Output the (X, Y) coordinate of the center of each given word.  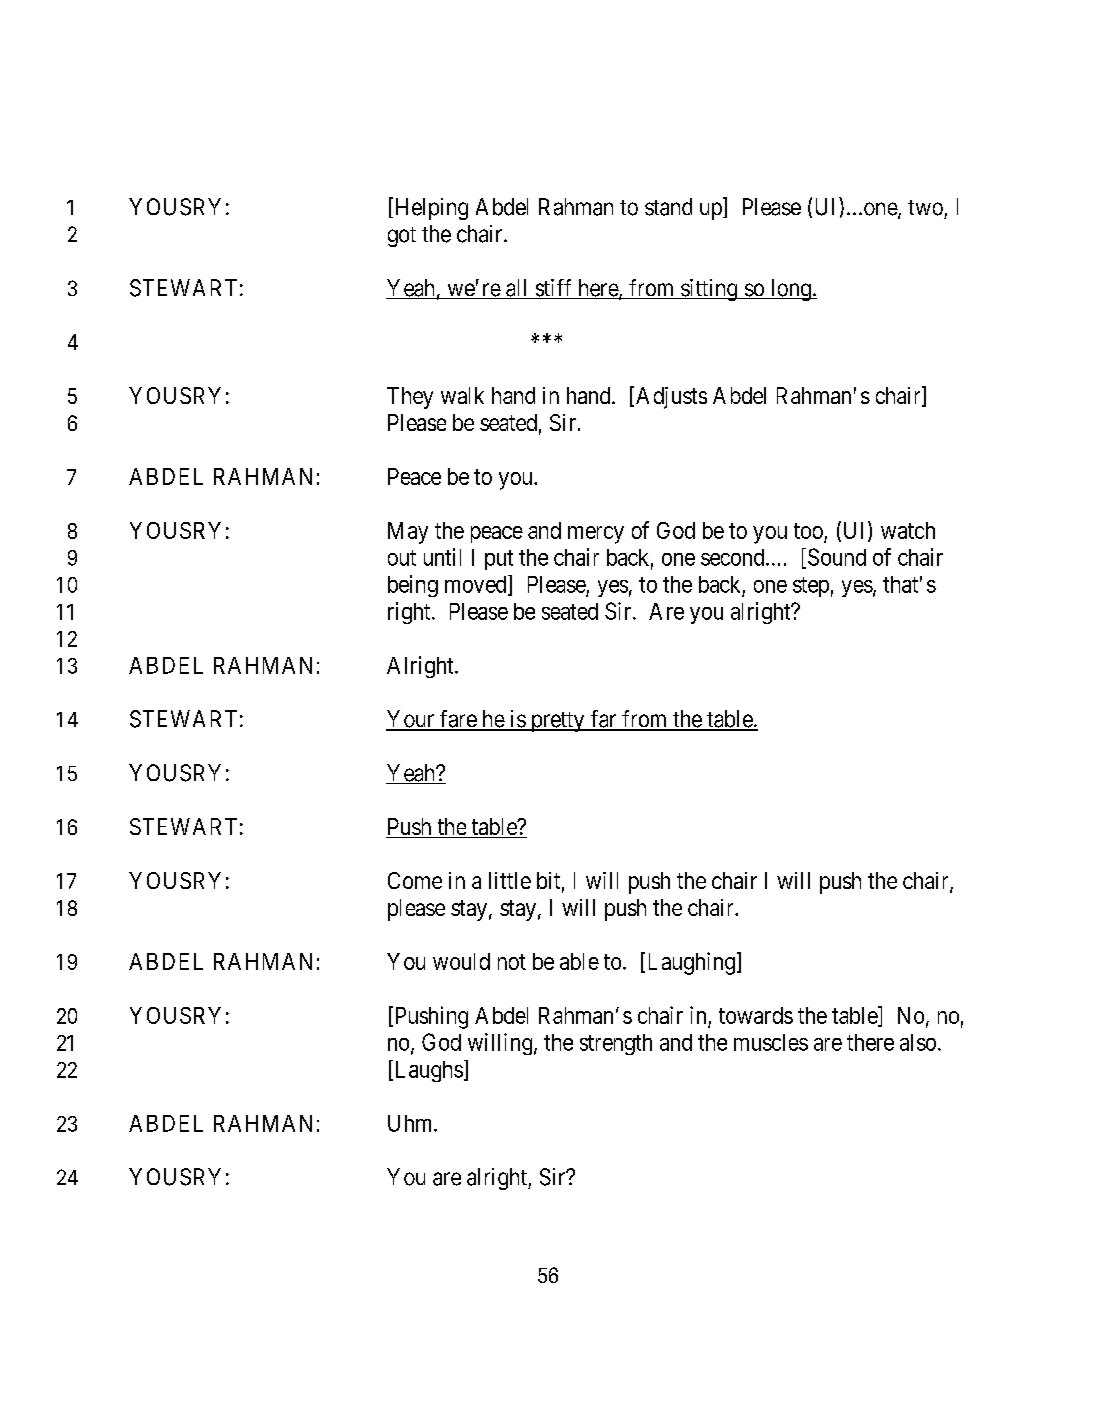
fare (458, 720)
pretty (557, 722)
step (811, 587)
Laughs (427, 1071)
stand (668, 207)
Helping (430, 208)
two (925, 208)
